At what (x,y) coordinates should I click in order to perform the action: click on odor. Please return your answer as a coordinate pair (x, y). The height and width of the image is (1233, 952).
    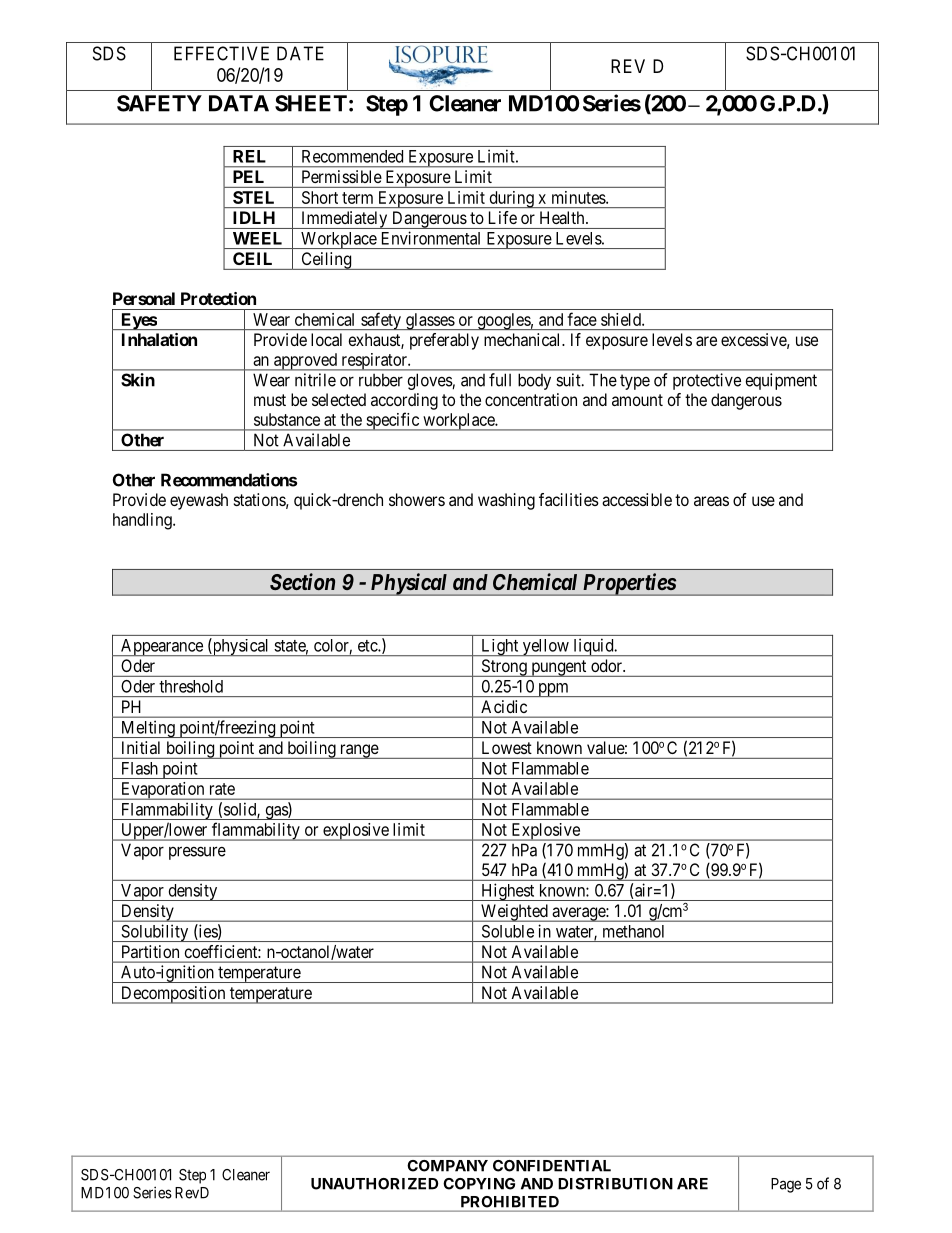
    Looking at the image, I should click on (607, 665).
